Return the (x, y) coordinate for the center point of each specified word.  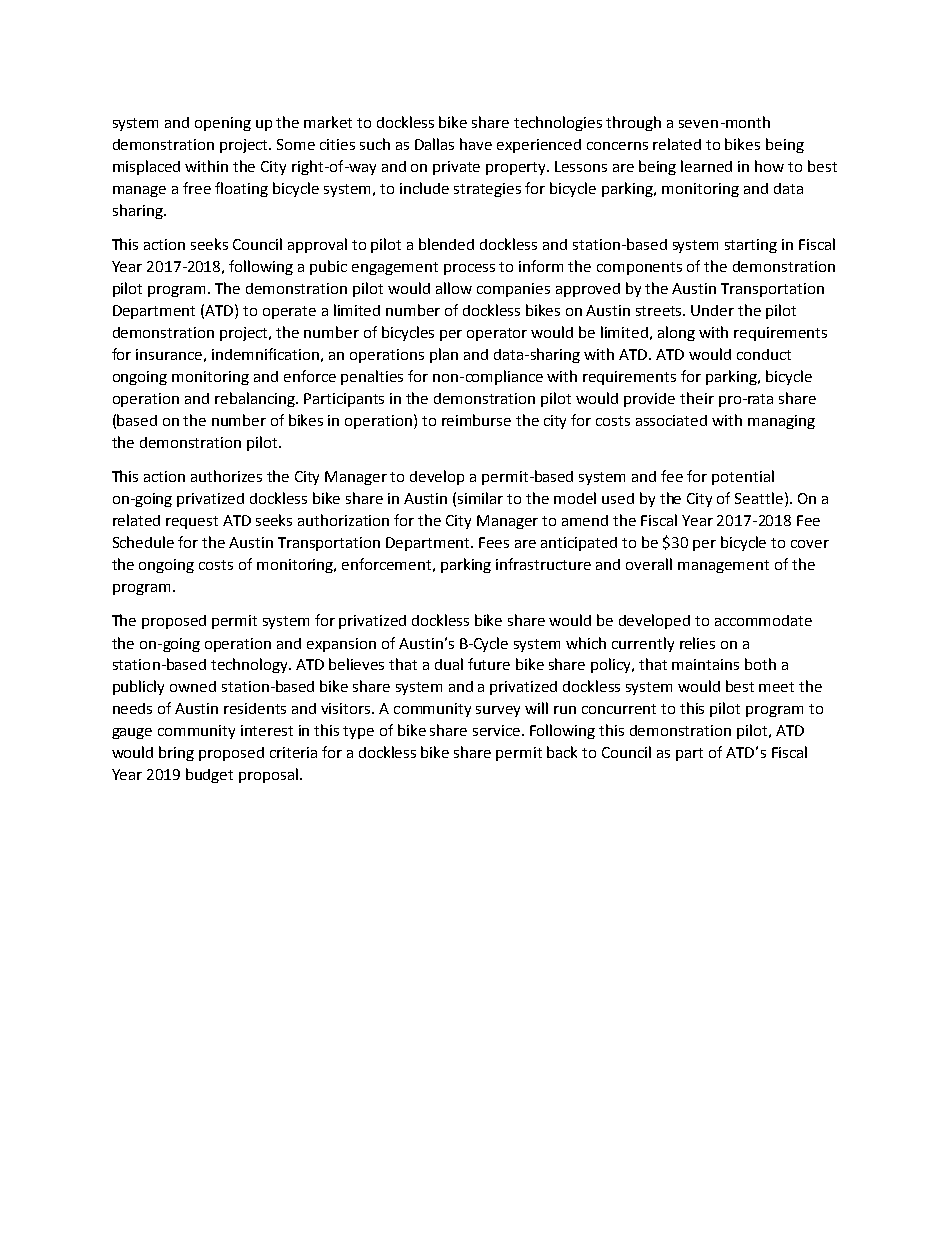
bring (176, 753)
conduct (764, 354)
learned (706, 166)
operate (289, 312)
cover (810, 544)
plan (444, 355)
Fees (494, 542)
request (192, 522)
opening (223, 124)
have (476, 144)
